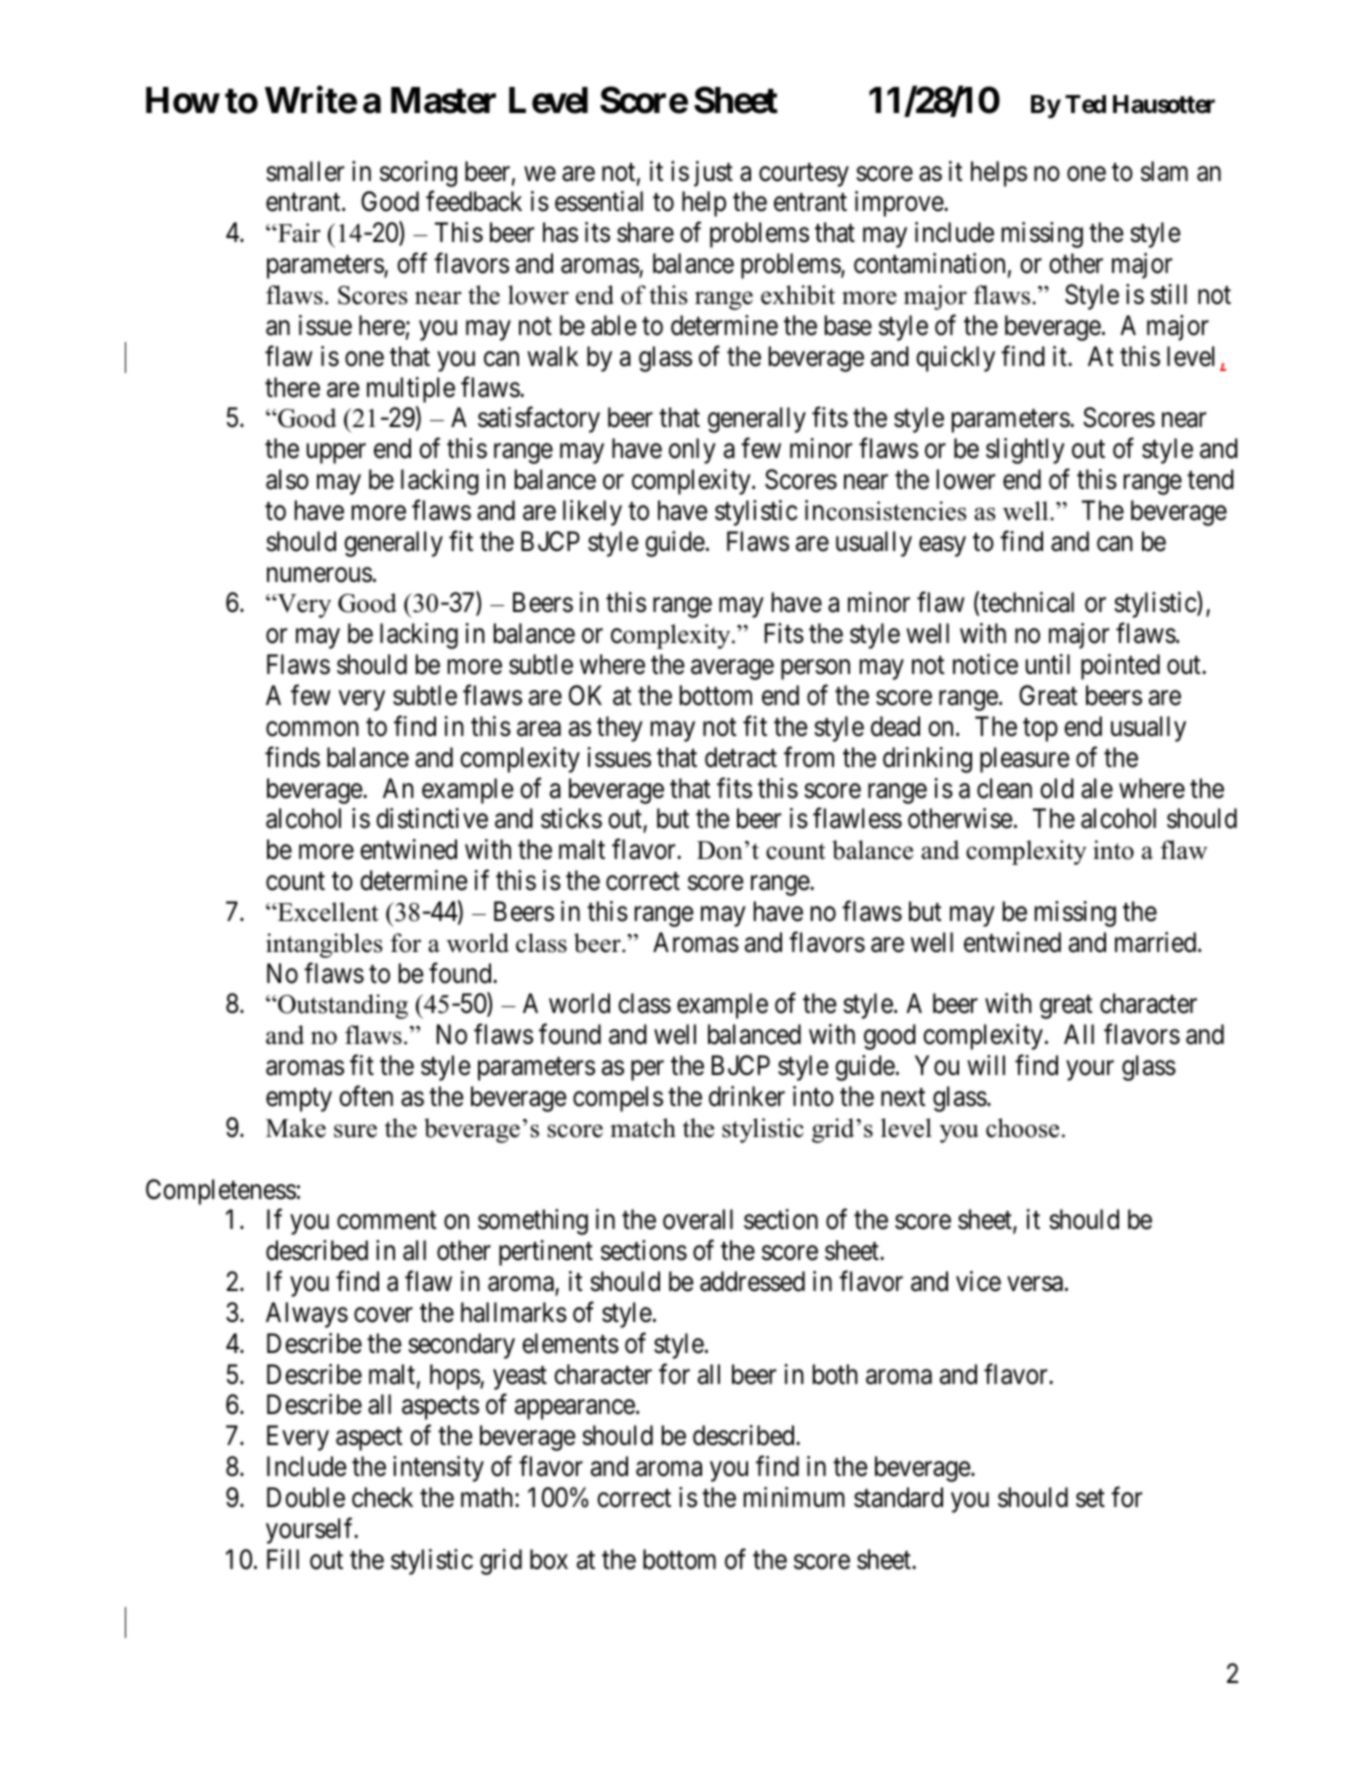  What do you see at coordinates (1022, 1128) in the image?
I see `choose` at bounding box center [1022, 1128].
